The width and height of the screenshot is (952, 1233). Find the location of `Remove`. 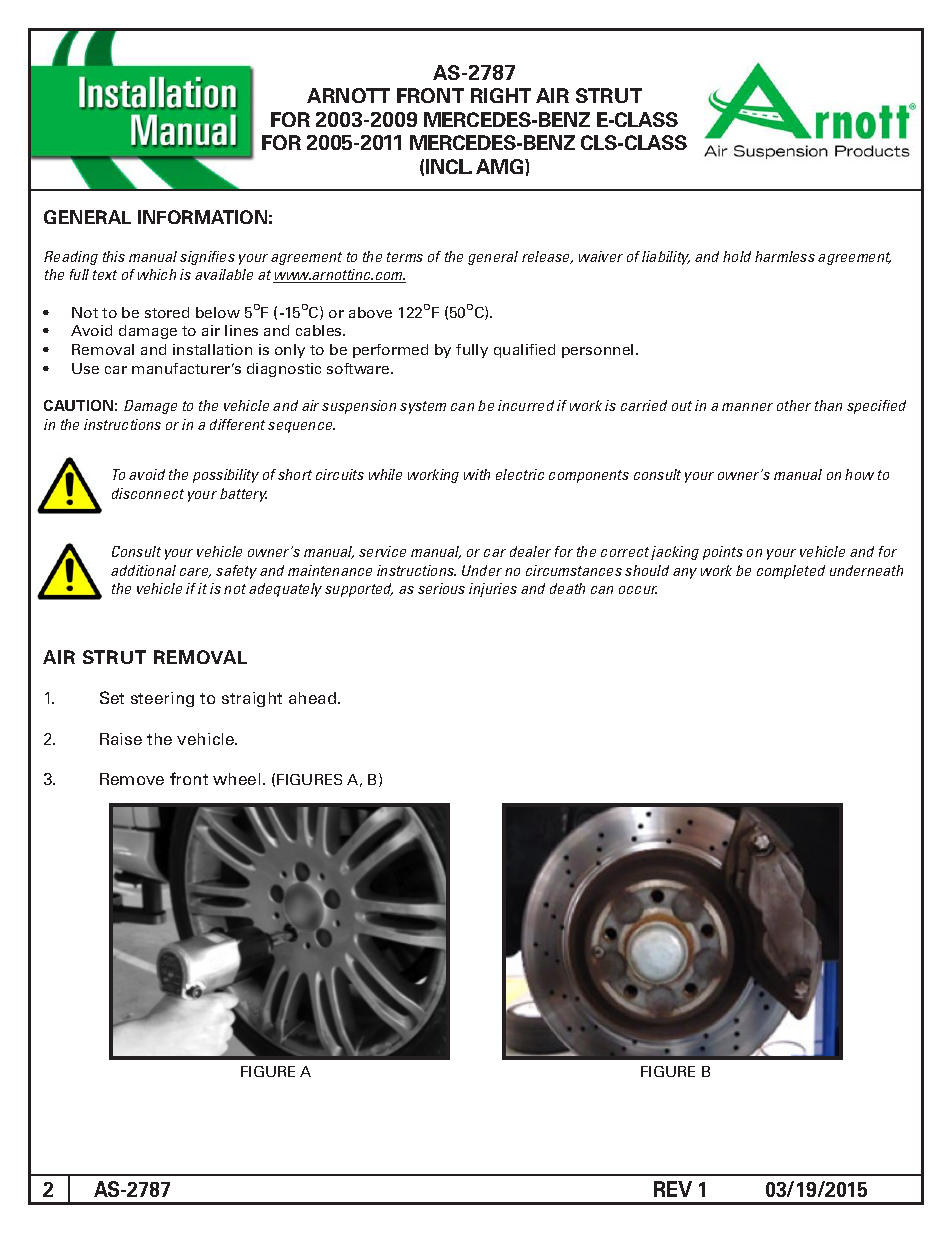

Remove is located at coordinates (132, 779).
